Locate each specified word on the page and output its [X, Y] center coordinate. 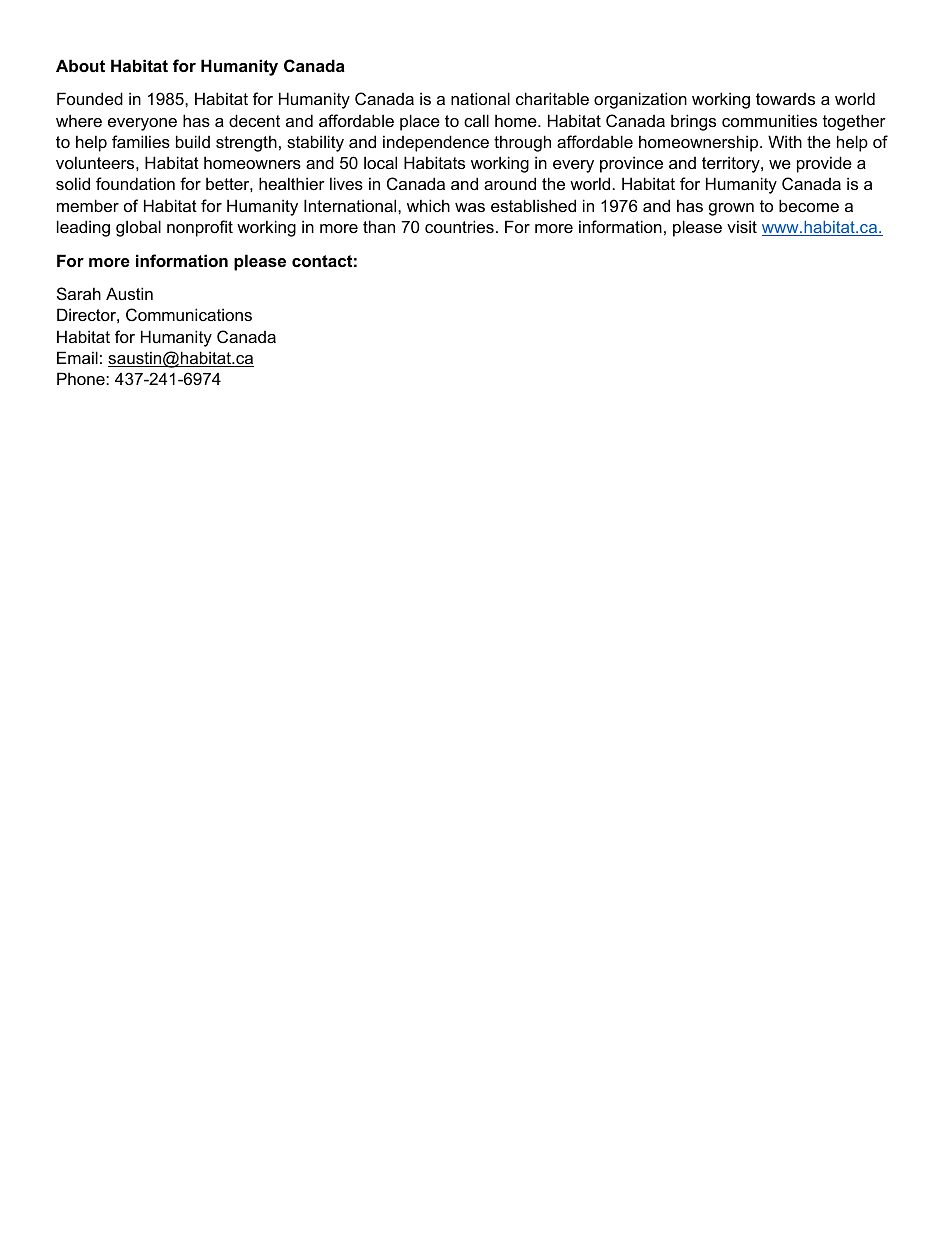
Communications [189, 314]
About [80, 65]
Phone [82, 378]
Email [77, 357]
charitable [552, 98]
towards [785, 99]
